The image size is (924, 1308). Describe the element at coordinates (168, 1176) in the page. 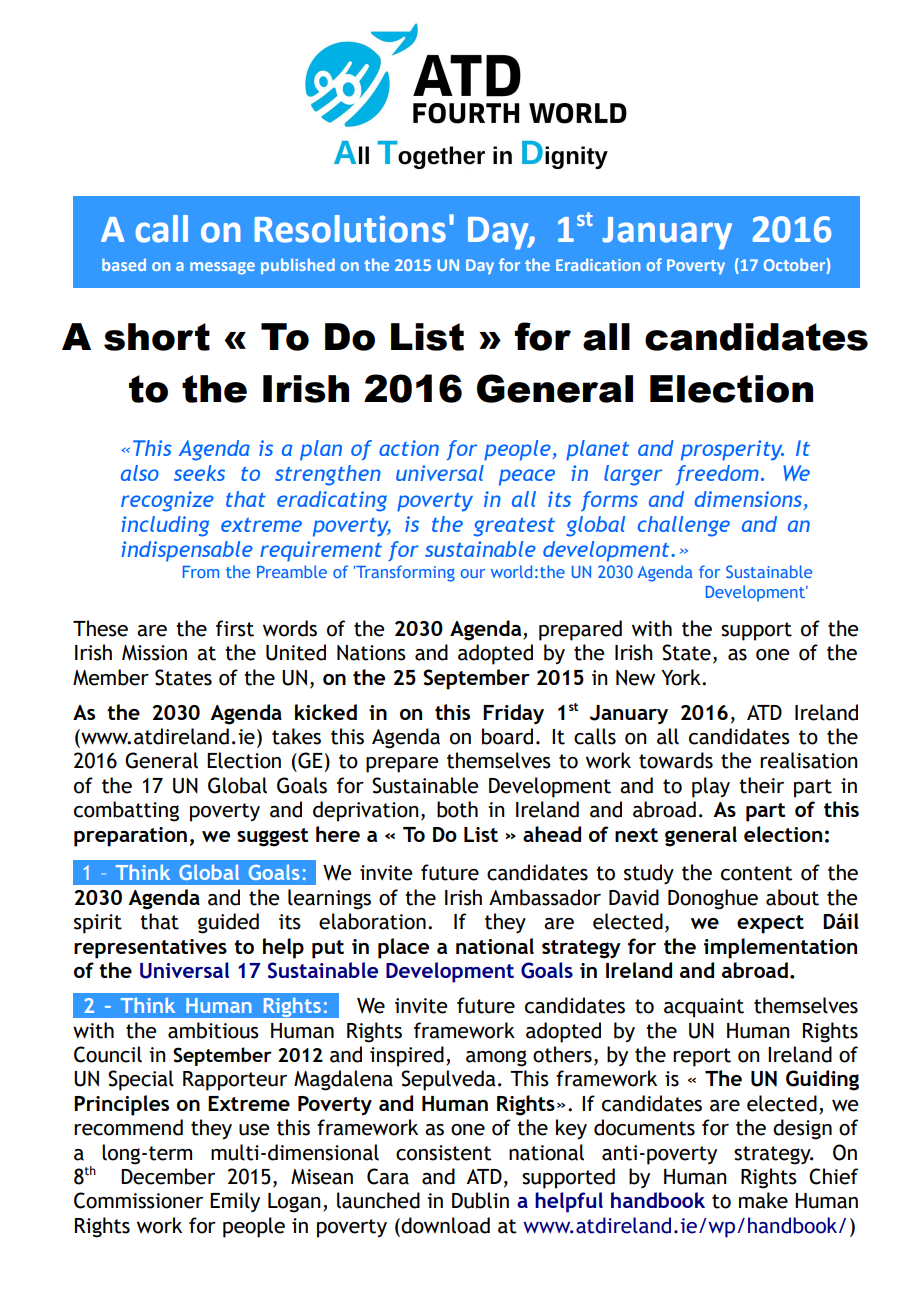

I see `December` at that location.
